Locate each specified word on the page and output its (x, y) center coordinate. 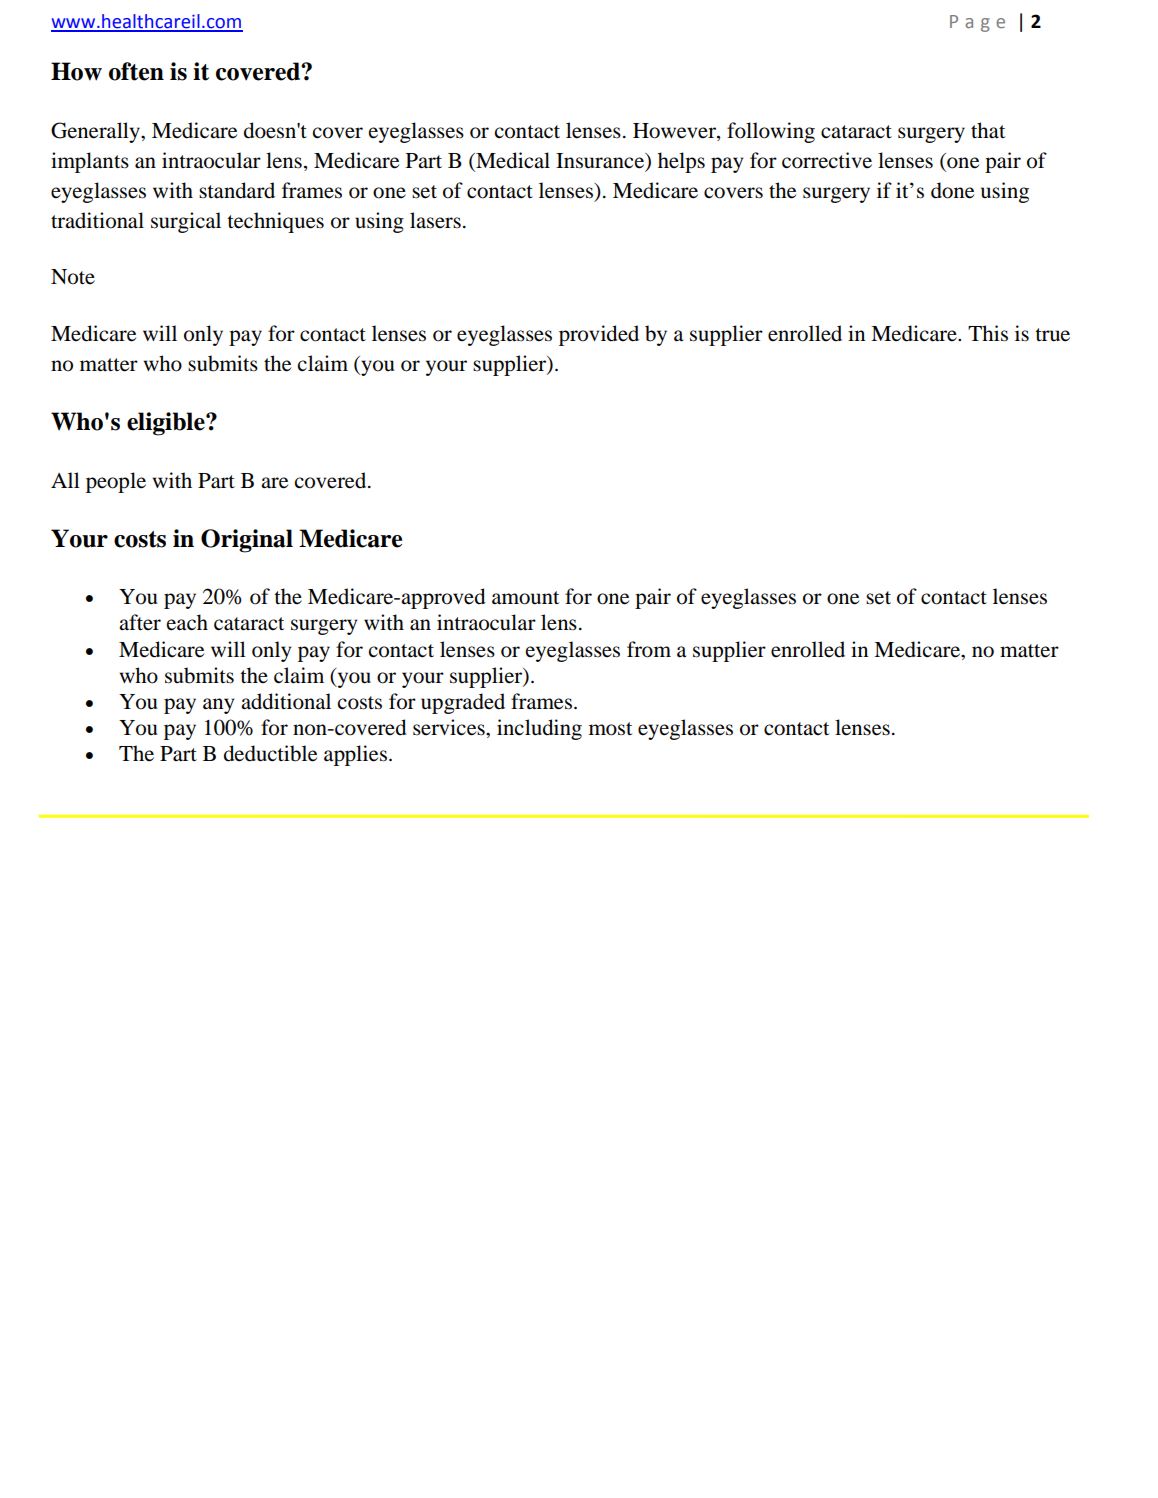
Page (977, 23)
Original (247, 541)
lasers (435, 220)
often (136, 71)
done (952, 190)
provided (599, 335)
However (675, 132)
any (218, 706)
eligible (167, 424)
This (988, 333)
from (649, 649)
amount (525, 598)
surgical (186, 222)
